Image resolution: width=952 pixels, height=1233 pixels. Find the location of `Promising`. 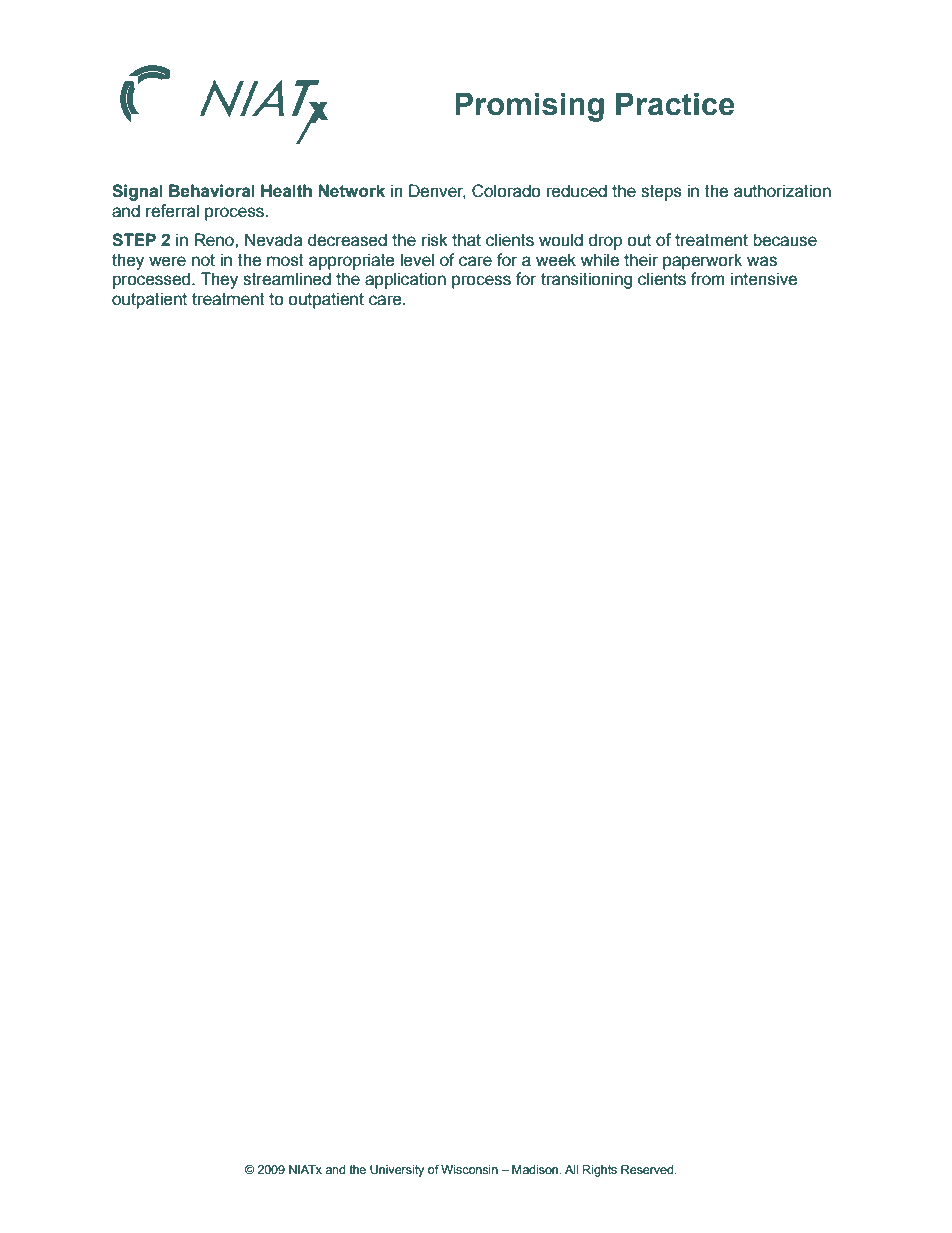

Promising is located at coordinates (529, 107).
